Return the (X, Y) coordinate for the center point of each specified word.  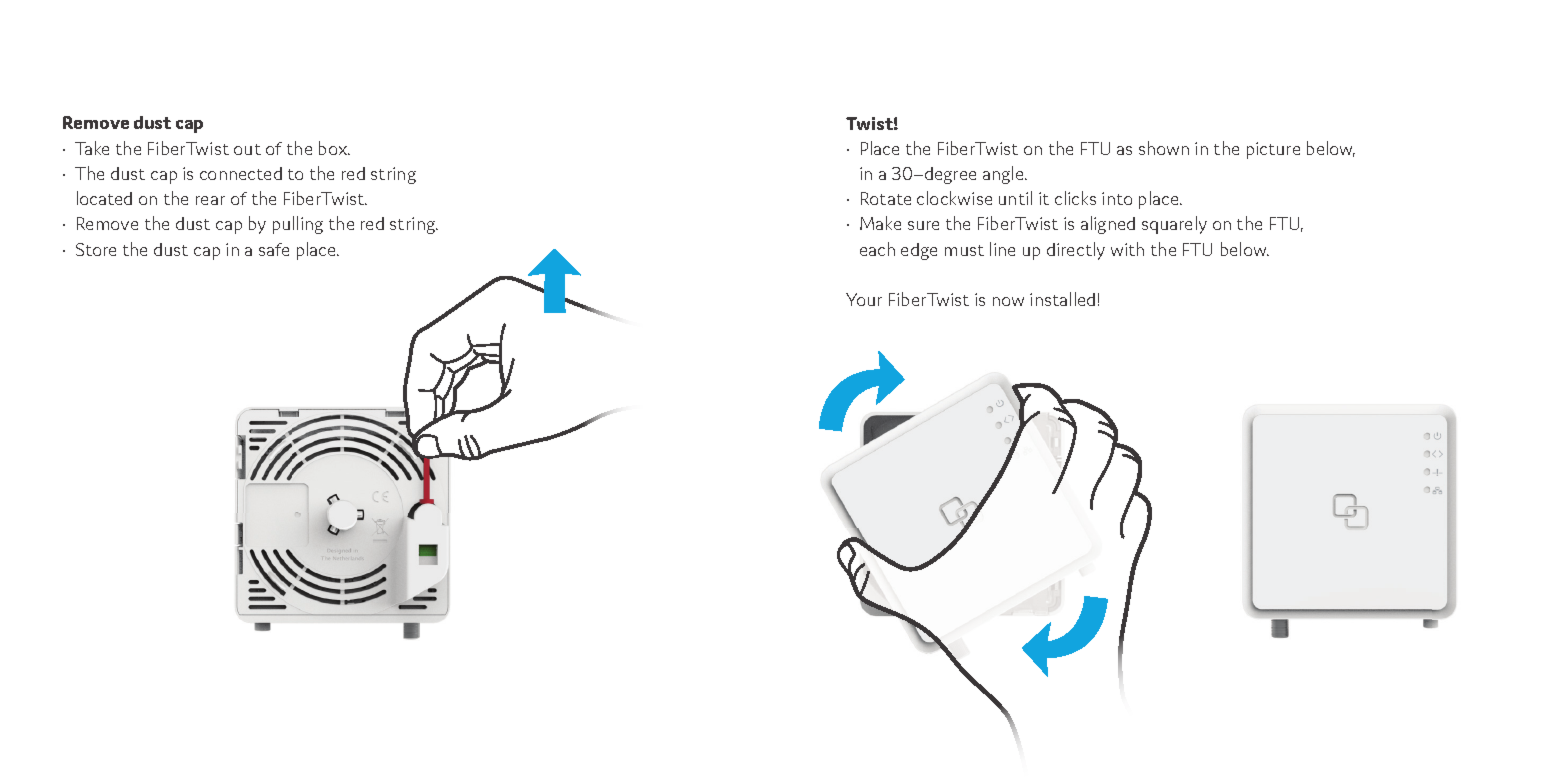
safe (274, 249)
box (334, 148)
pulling (298, 225)
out (247, 149)
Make (880, 223)
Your (864, 299)
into (1117, 198)
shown (1164, 148)
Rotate (886, 198)
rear (210, 200)
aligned (1108, 225)
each (877, 249)
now (1008, 301)
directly (1076, 251)
